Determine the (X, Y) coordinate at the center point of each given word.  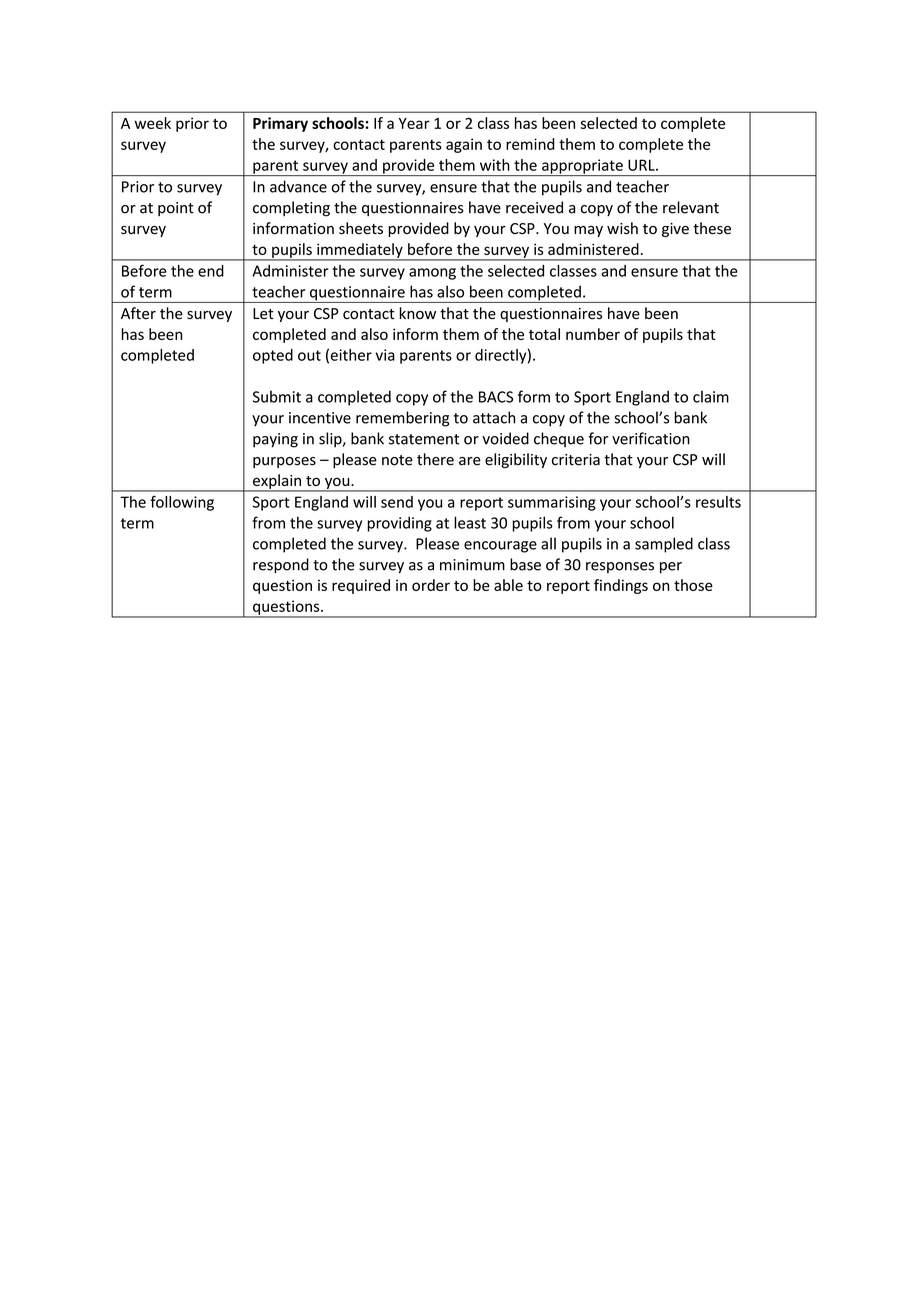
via (385, 355)
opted (273, 356)
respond (281, 566)
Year (414, 123)
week (153, 123)
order (431, 585)
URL (642, 165)
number (593, 334)
